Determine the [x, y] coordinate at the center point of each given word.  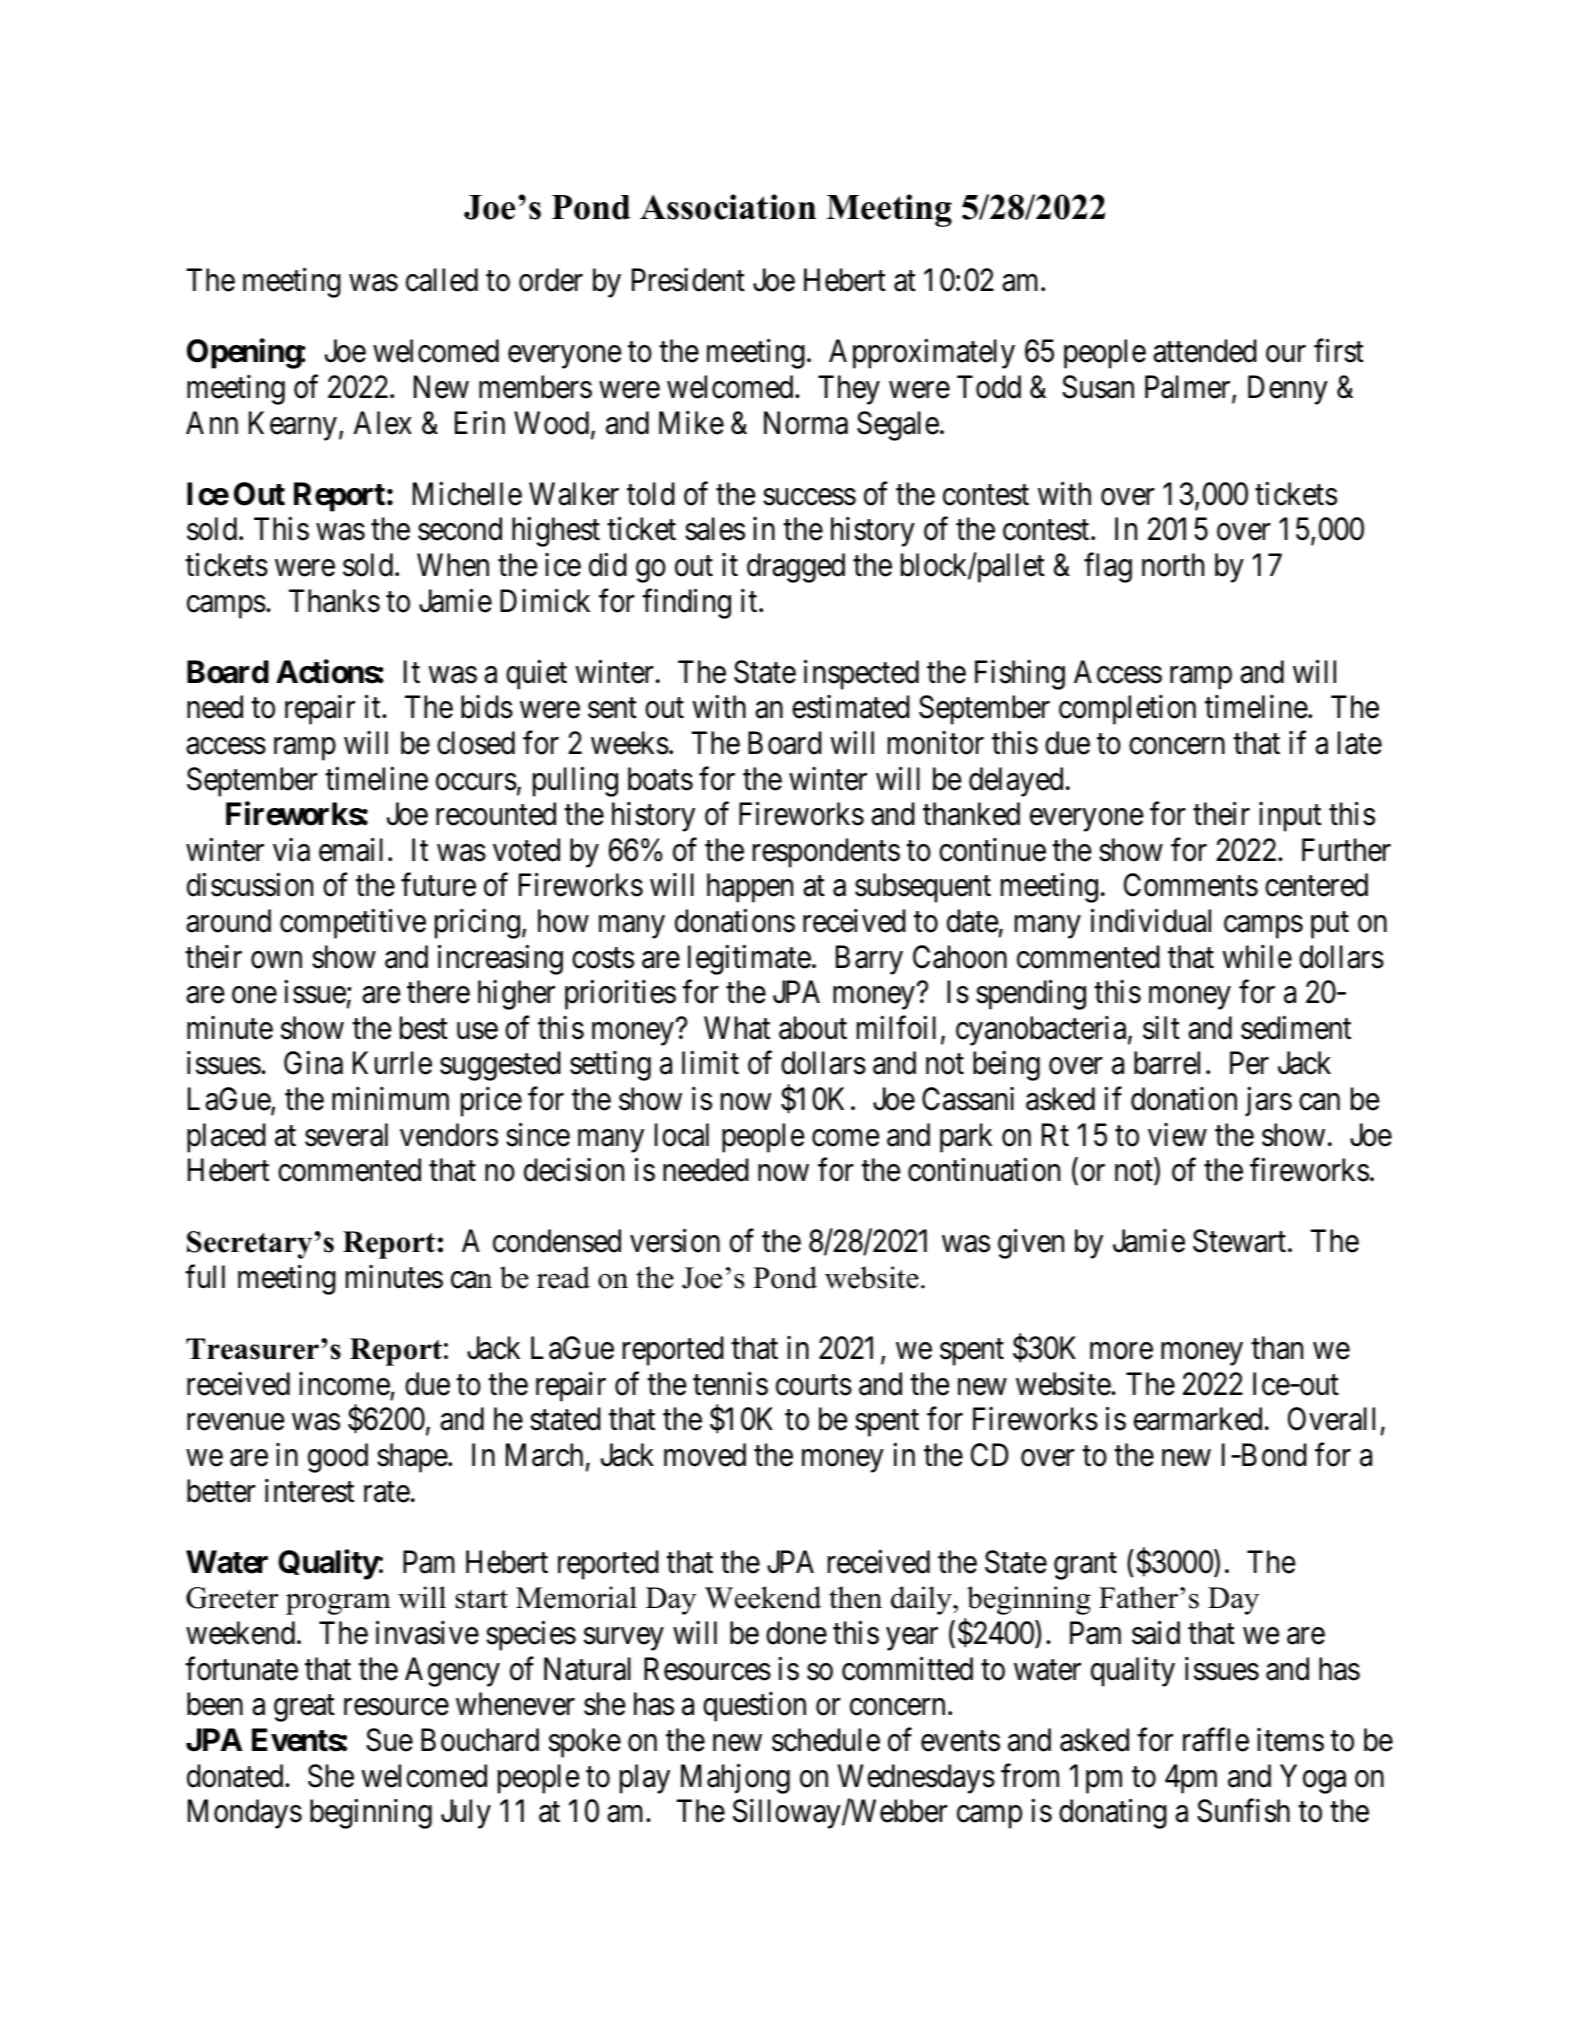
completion [1127, 710]
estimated [851, 707]
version [675, 1241]
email [351, 850]
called [442, 280]
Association [728, 207]
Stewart [1241, 1241]
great [304, 1708]
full [205, 1276]
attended [1205, 351]
